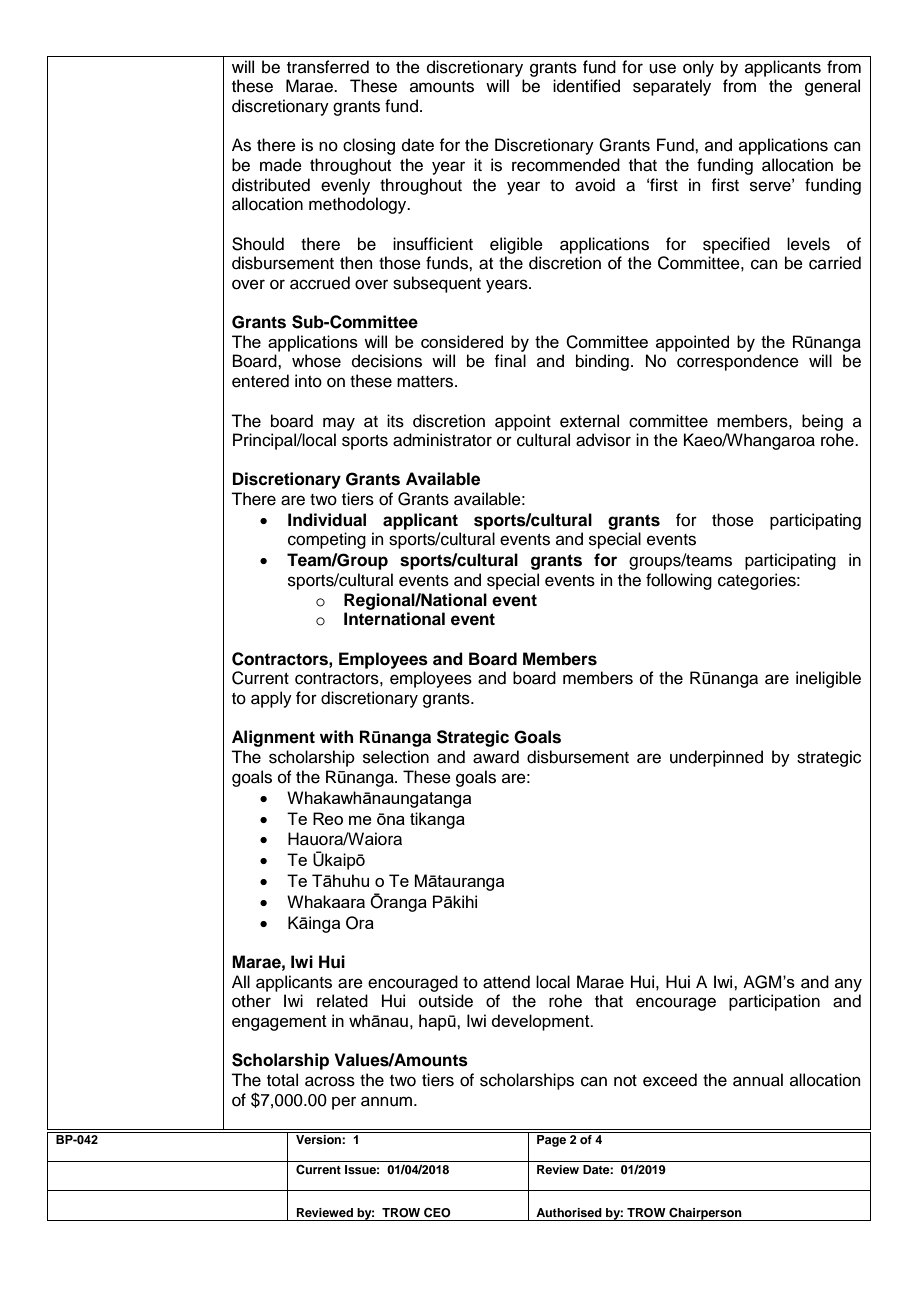 The image size is (924, 1308). What do you see at coordinates (271, 699) in the screenshot?
I see `apply` at bounding box center [271, 699].
